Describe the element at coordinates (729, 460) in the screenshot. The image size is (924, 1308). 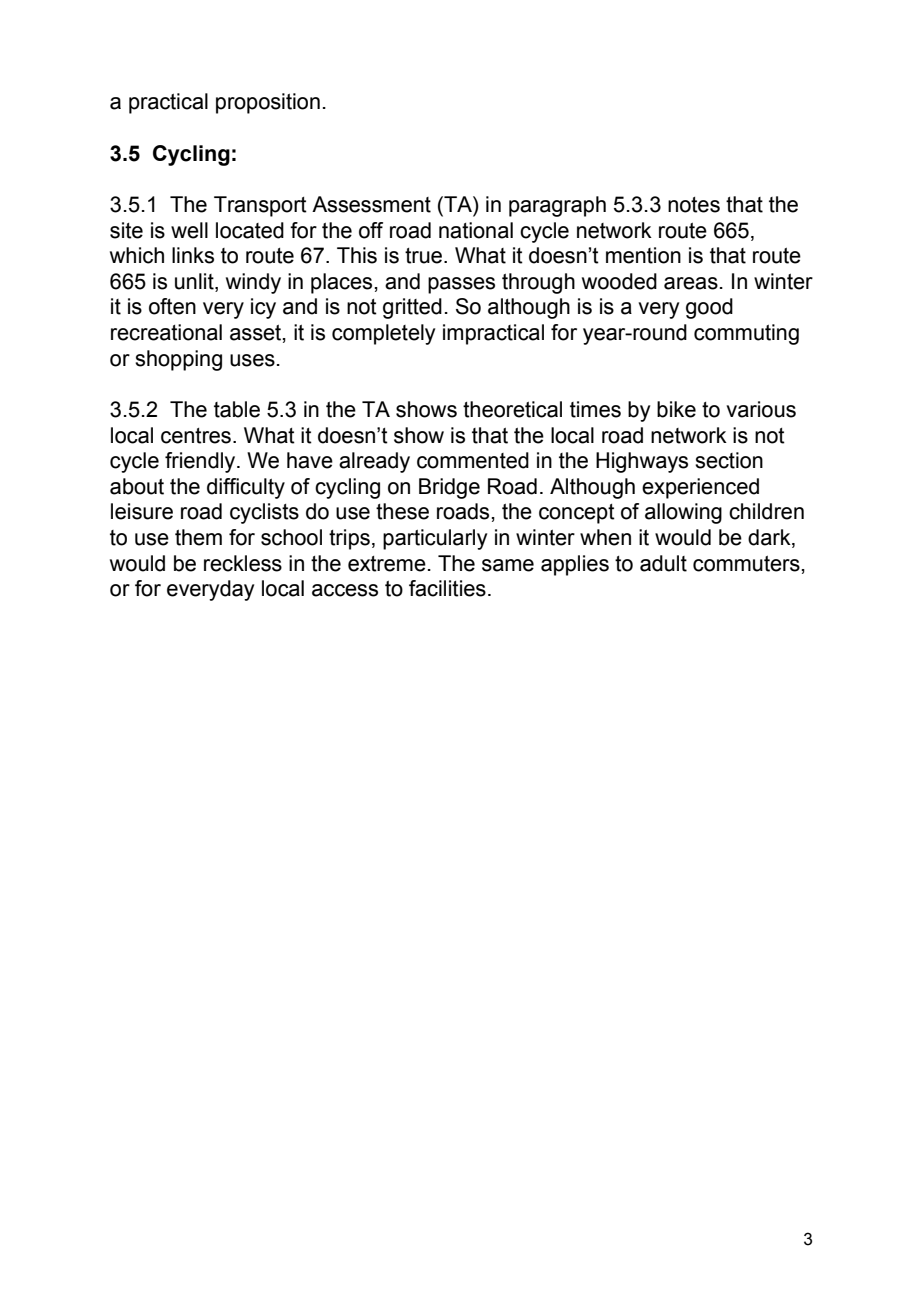
I see `section` at that location.
